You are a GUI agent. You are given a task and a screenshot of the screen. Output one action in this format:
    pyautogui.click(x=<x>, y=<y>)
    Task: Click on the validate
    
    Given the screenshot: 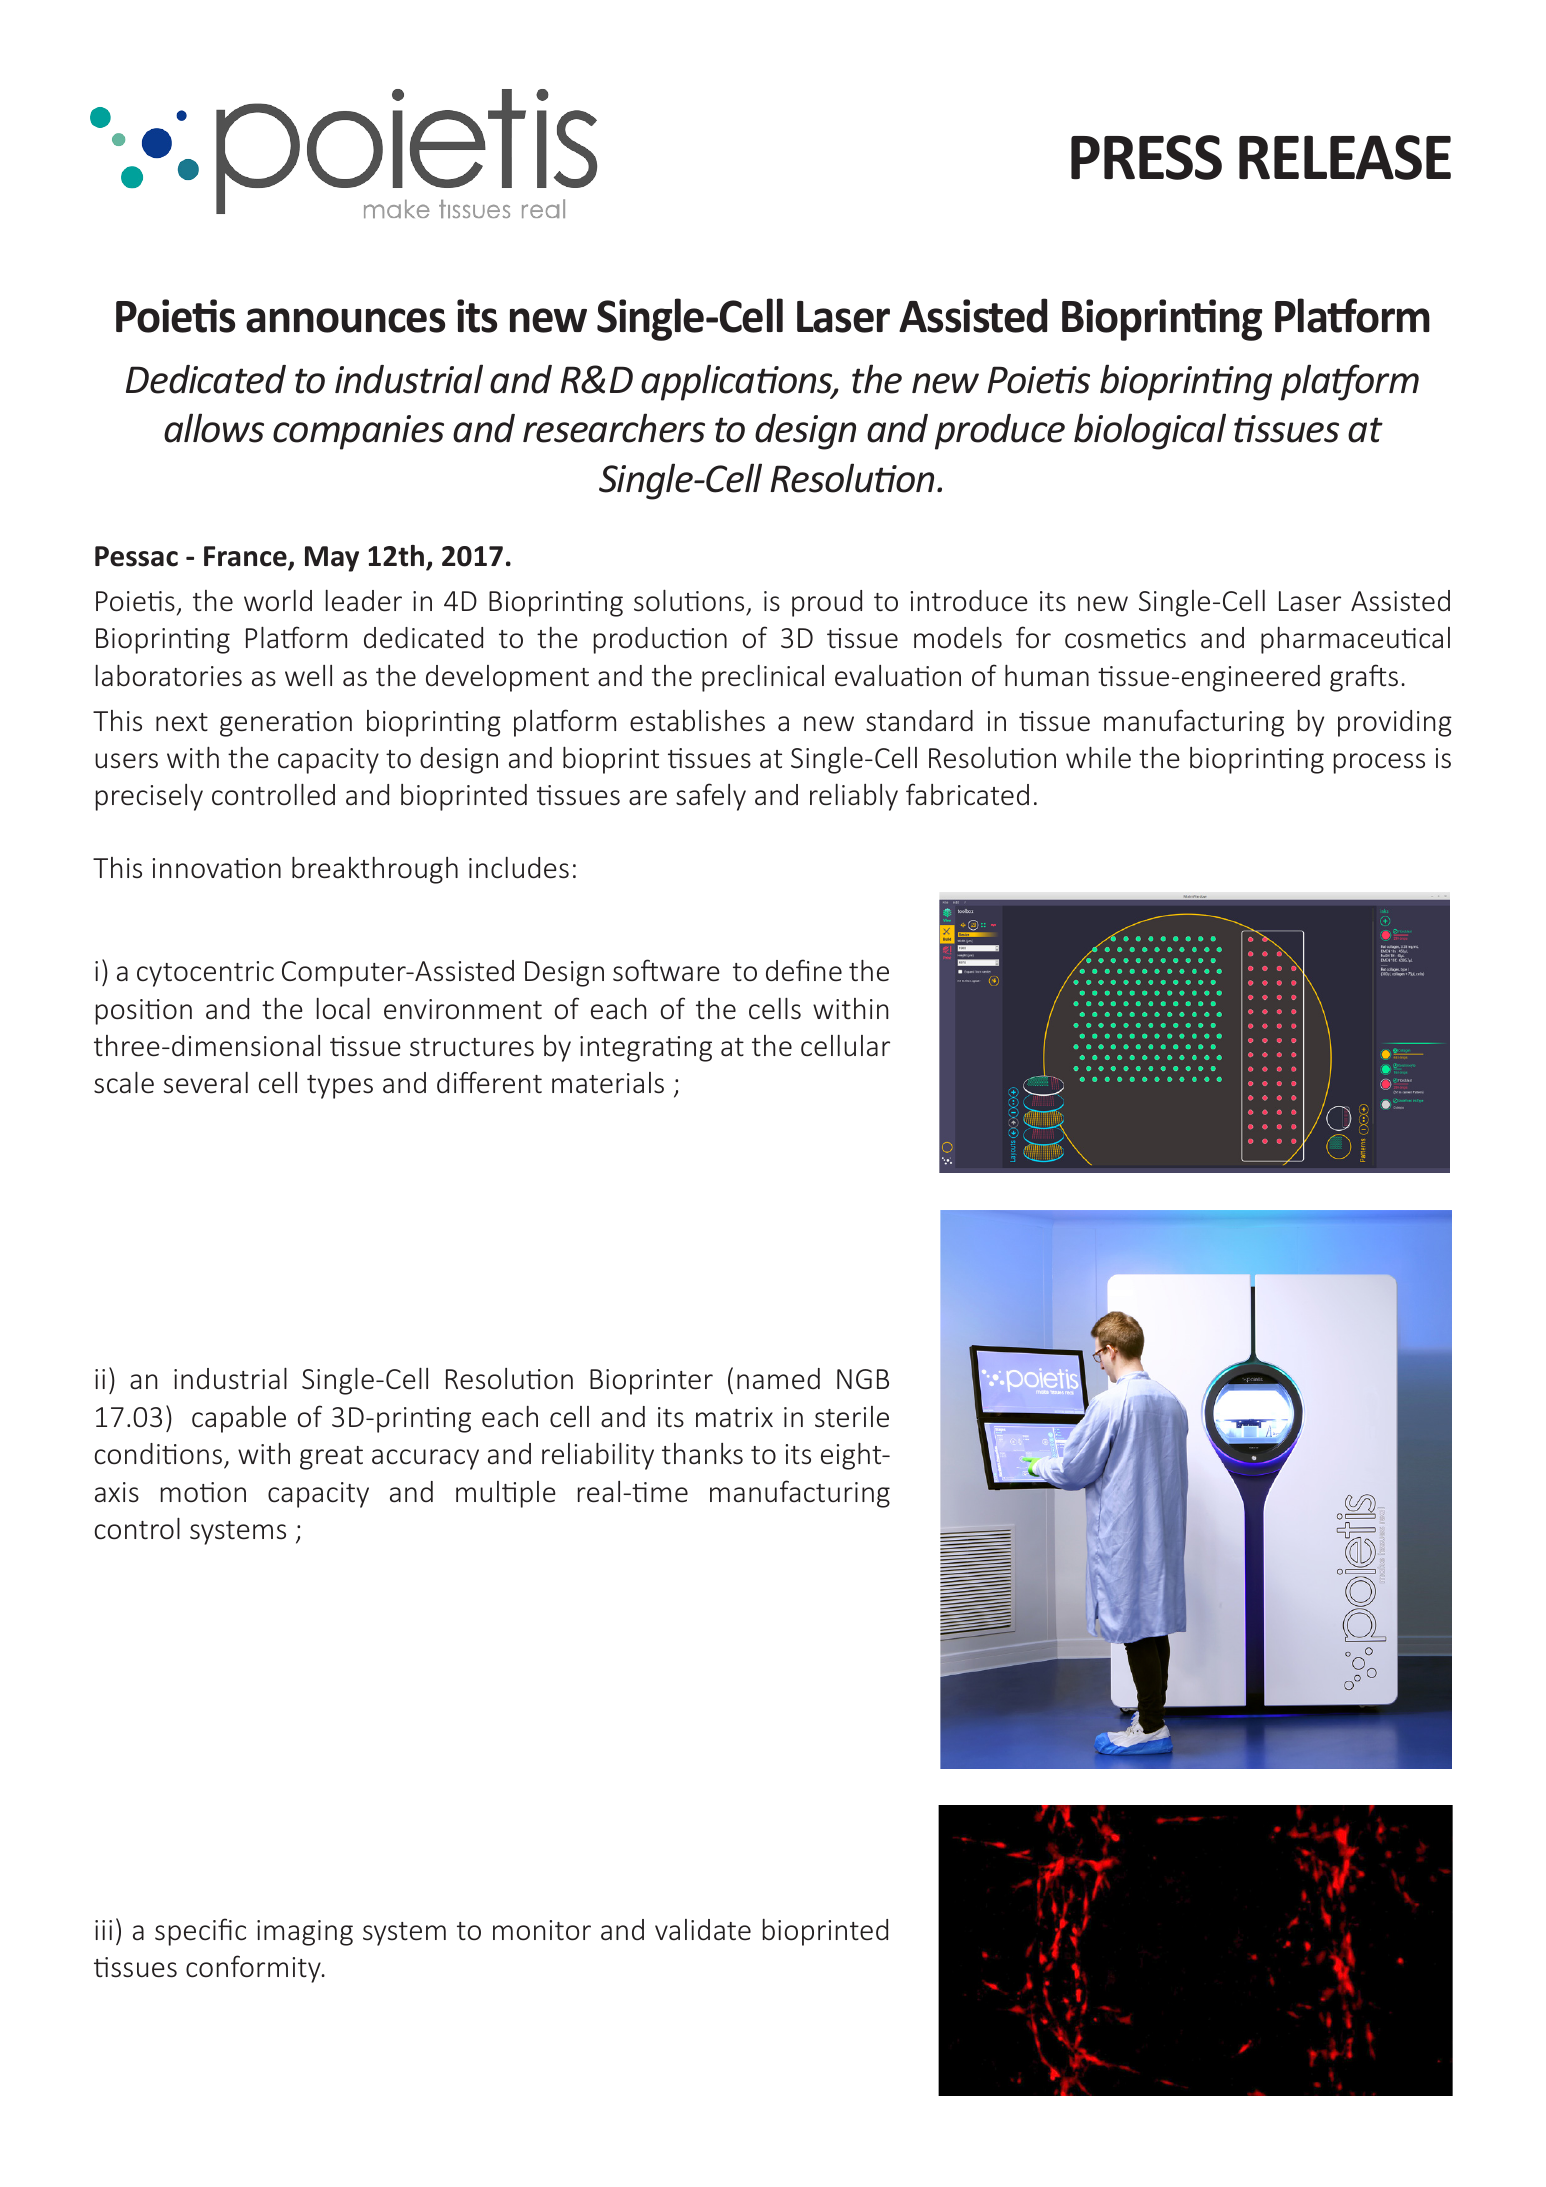 What is the action you would take?
    pyautogui.click(x=703, y=1930)
